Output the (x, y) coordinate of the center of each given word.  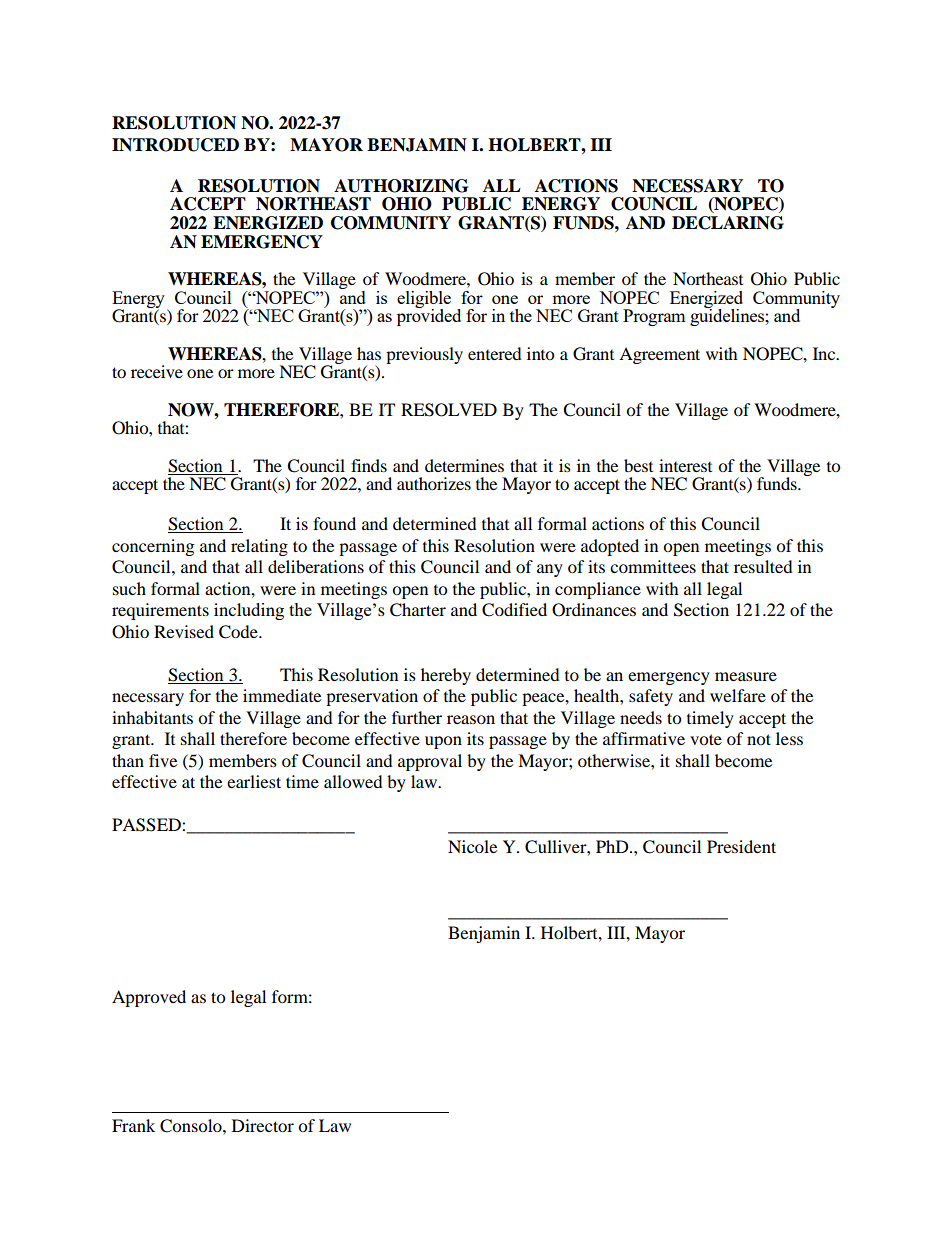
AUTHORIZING (401, 186)
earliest (254, 781)
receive (157, 371)
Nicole (472, 846)
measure (746, 676)
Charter (418, 610)
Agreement (659, 355)
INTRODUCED (175, 145)
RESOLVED (449, 410)
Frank (133, 1125)
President (741, 846)
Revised (184, 631)
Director (263, 1125)
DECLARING (728, 223)
